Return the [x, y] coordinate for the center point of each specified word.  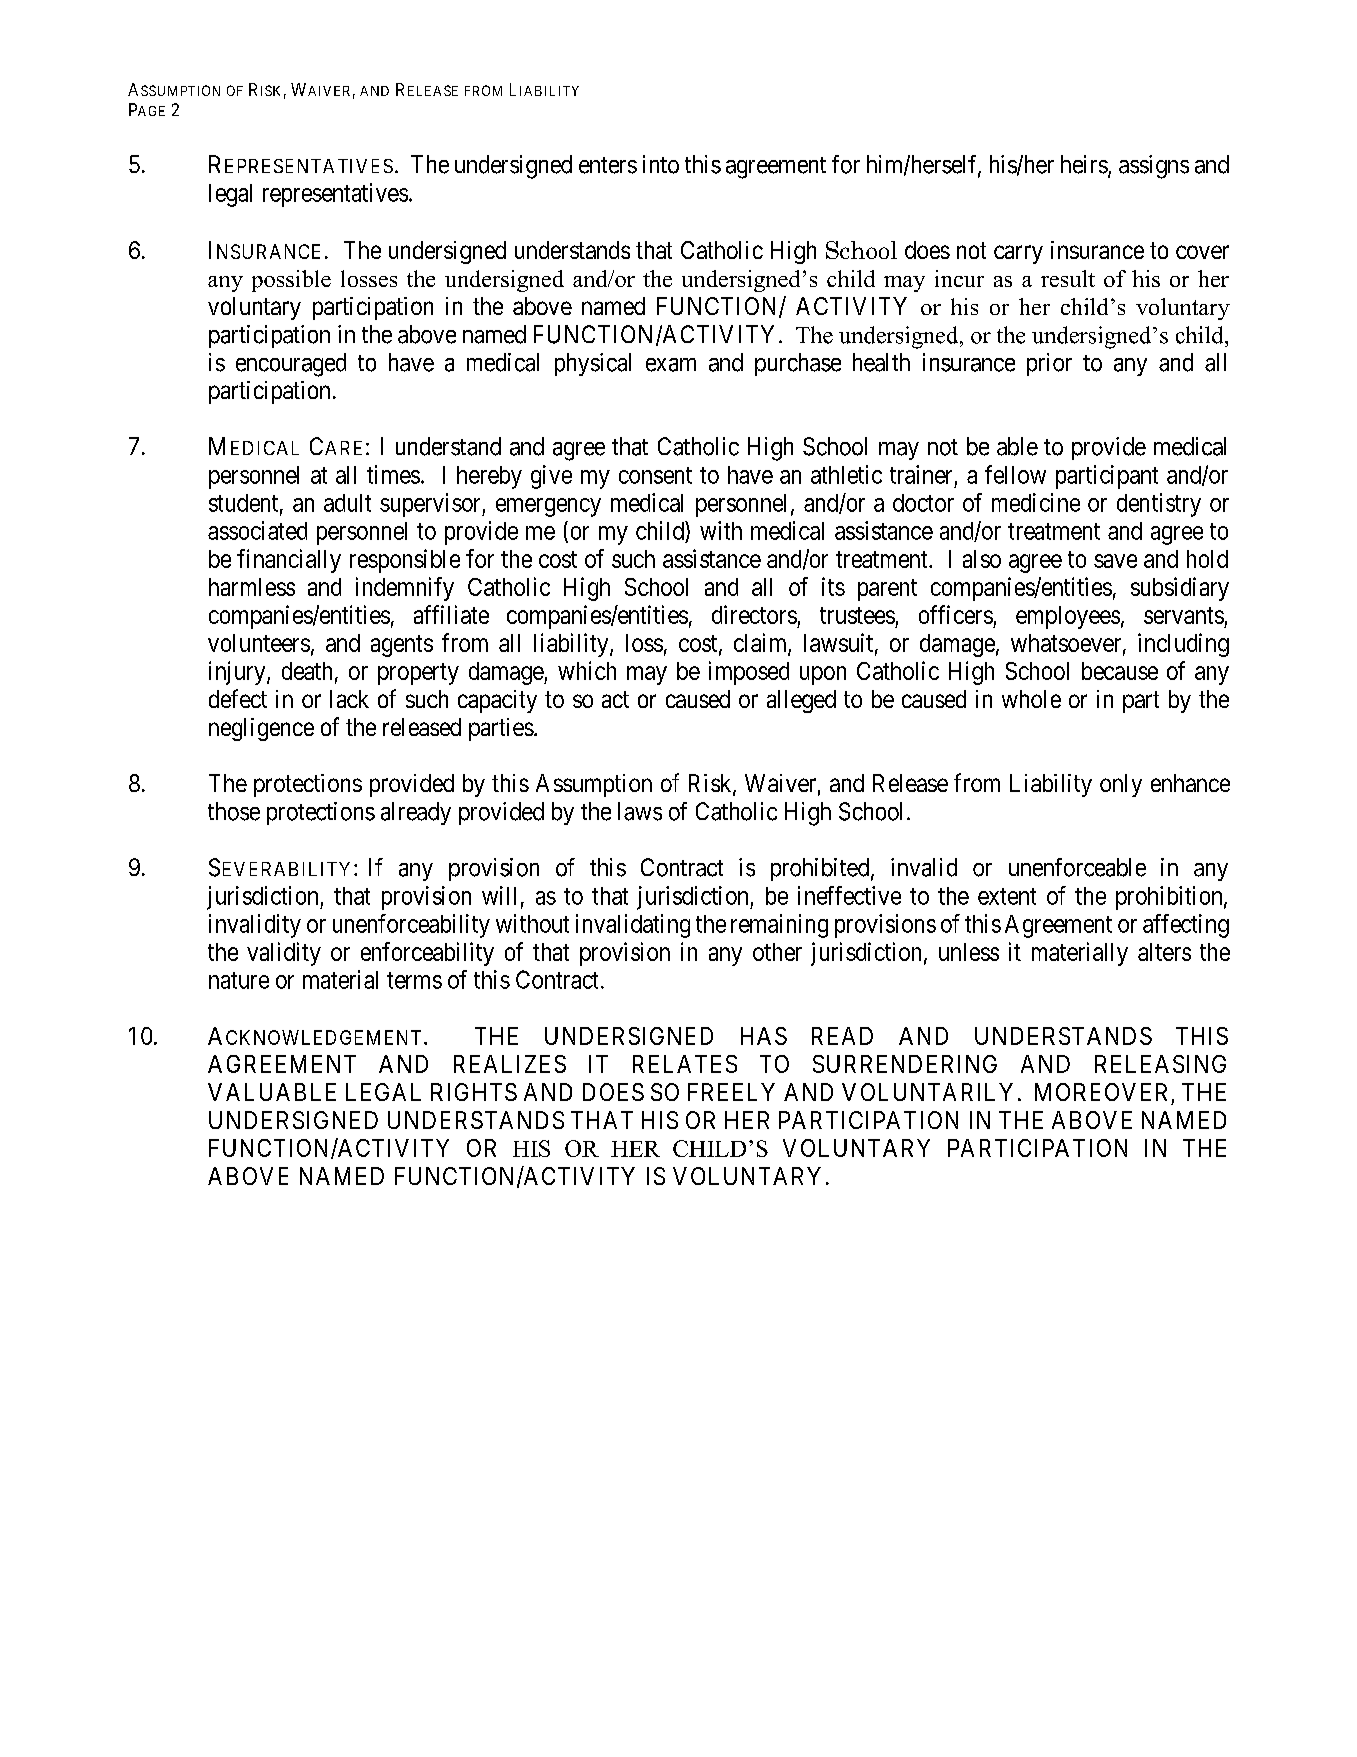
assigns [1154, 167]
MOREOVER [1101, 1092]
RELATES [685, 1064]
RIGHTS [474, 1092]
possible [291, 281]
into [661, 164]
